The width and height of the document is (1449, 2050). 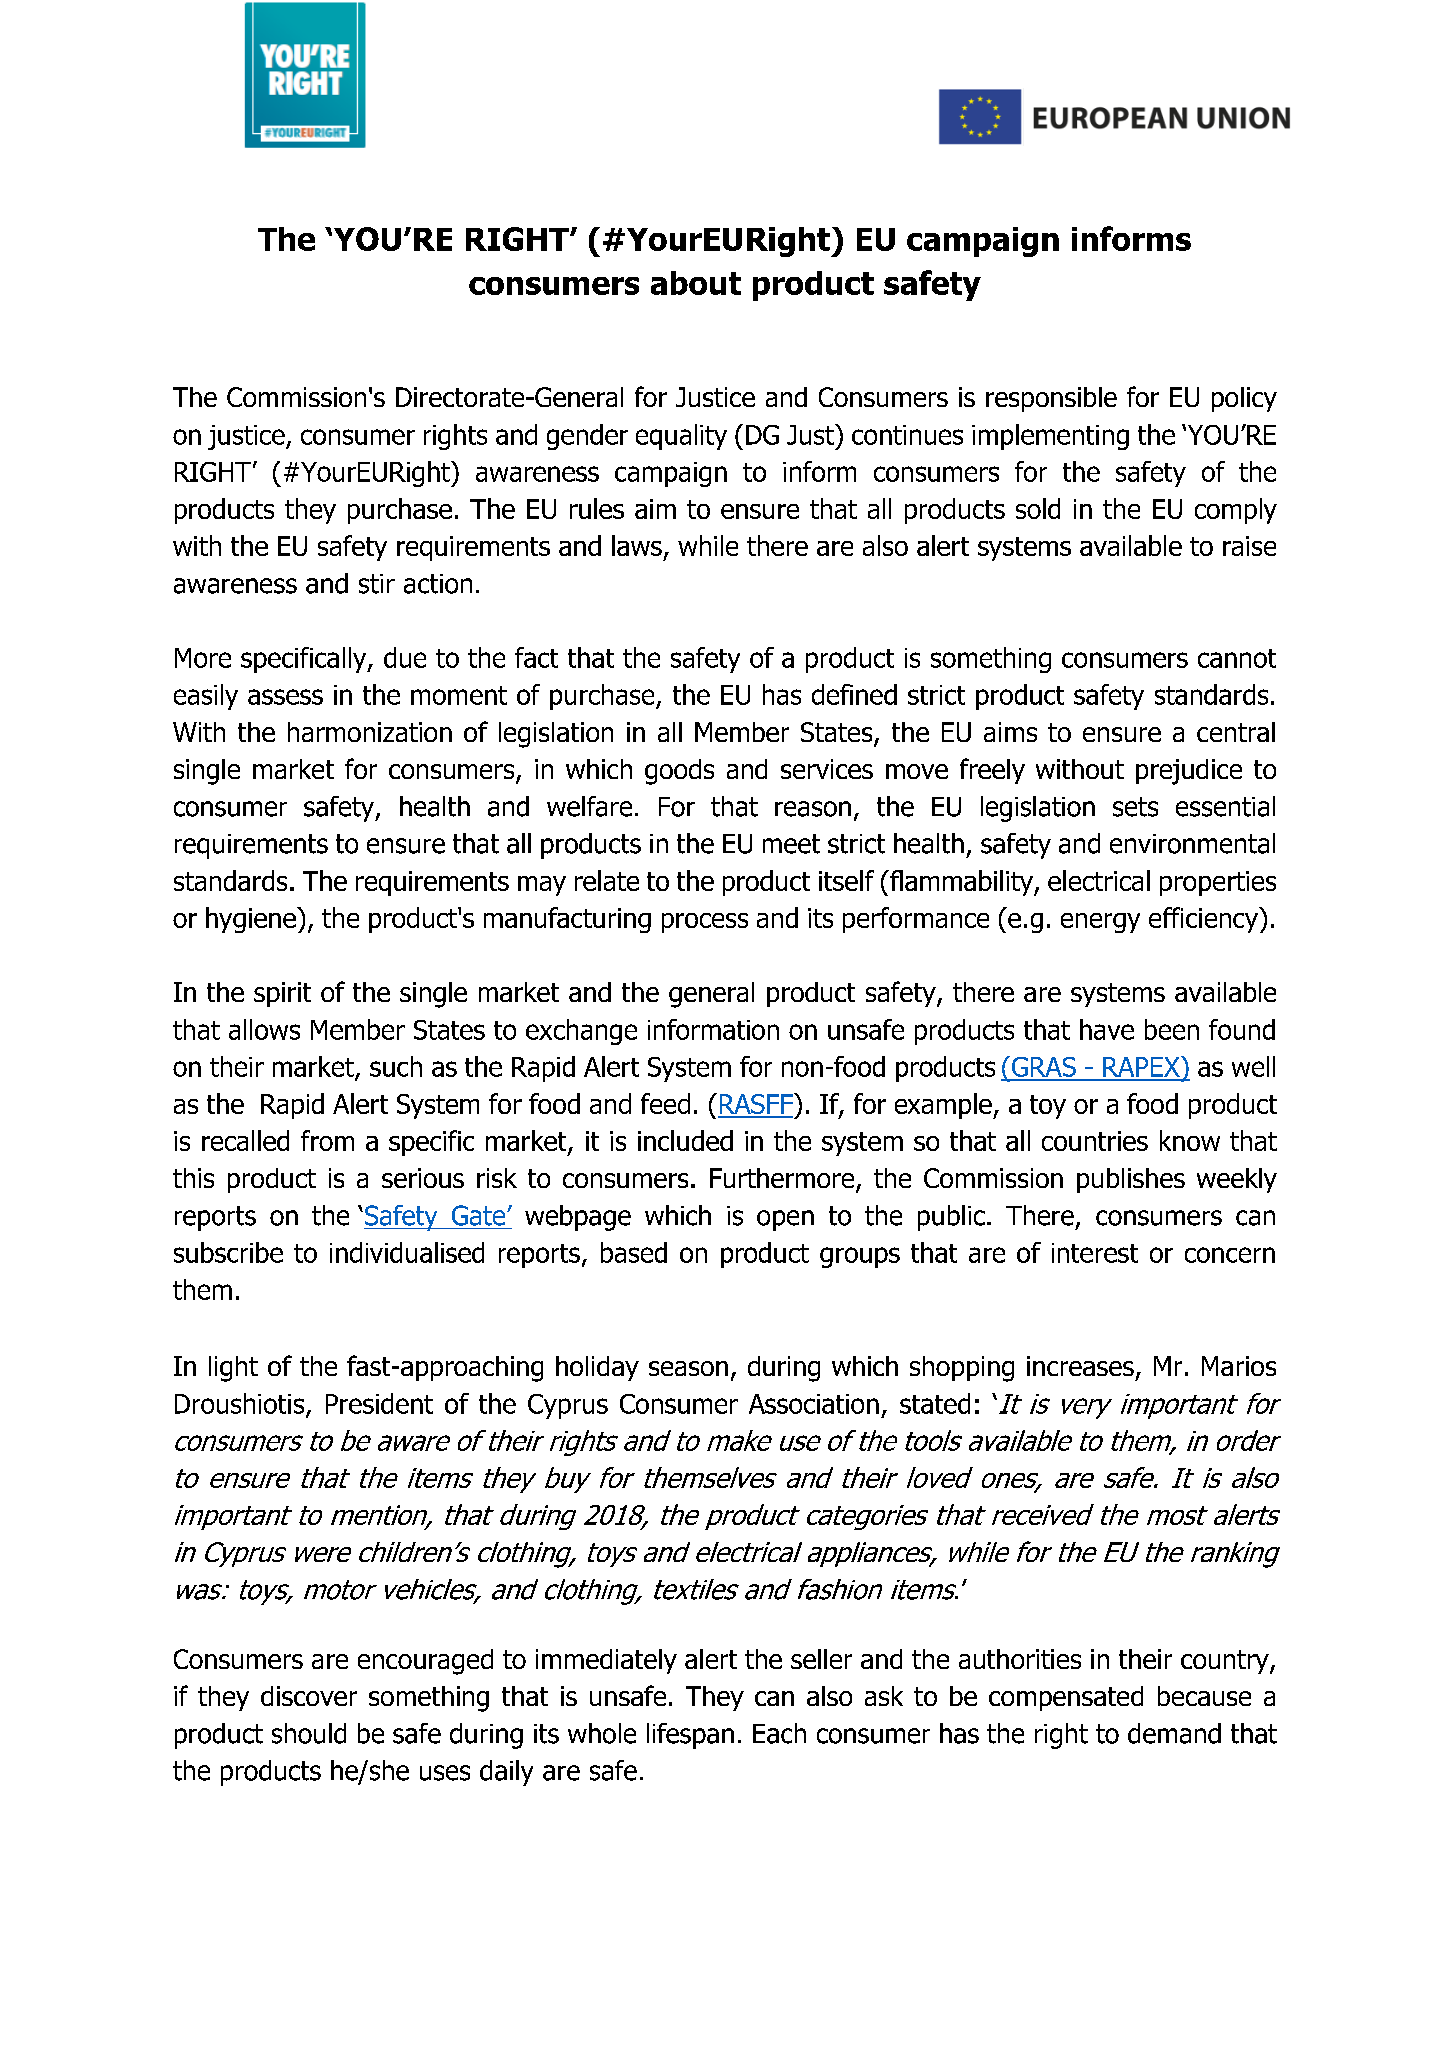 I want to click on President, so click(x=379, y=1403).
